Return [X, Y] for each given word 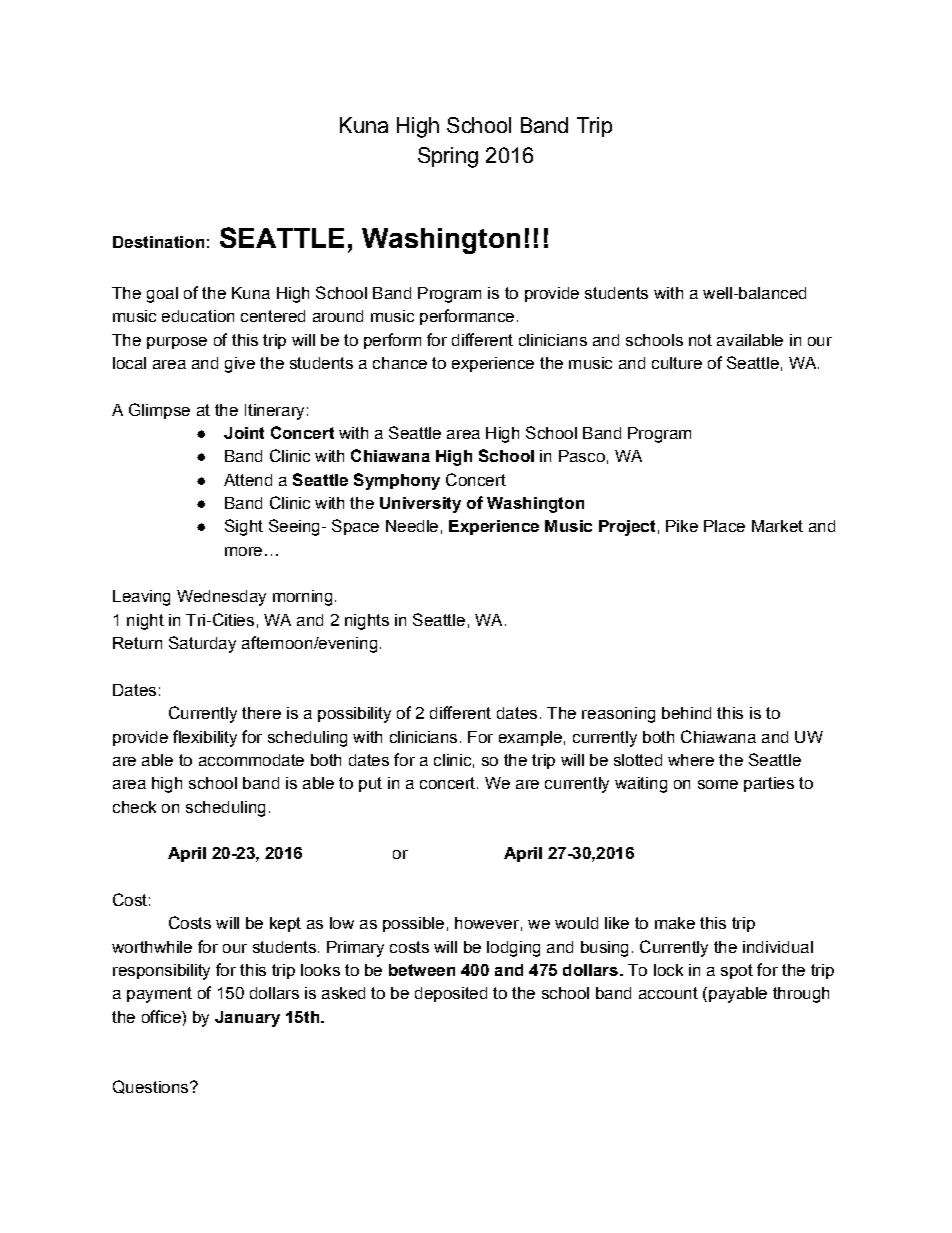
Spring [448, 157]
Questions [152, 1087]
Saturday [202, 644]
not [700, 340]
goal [162, 295]
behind [686, 713]
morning [302, 598]
